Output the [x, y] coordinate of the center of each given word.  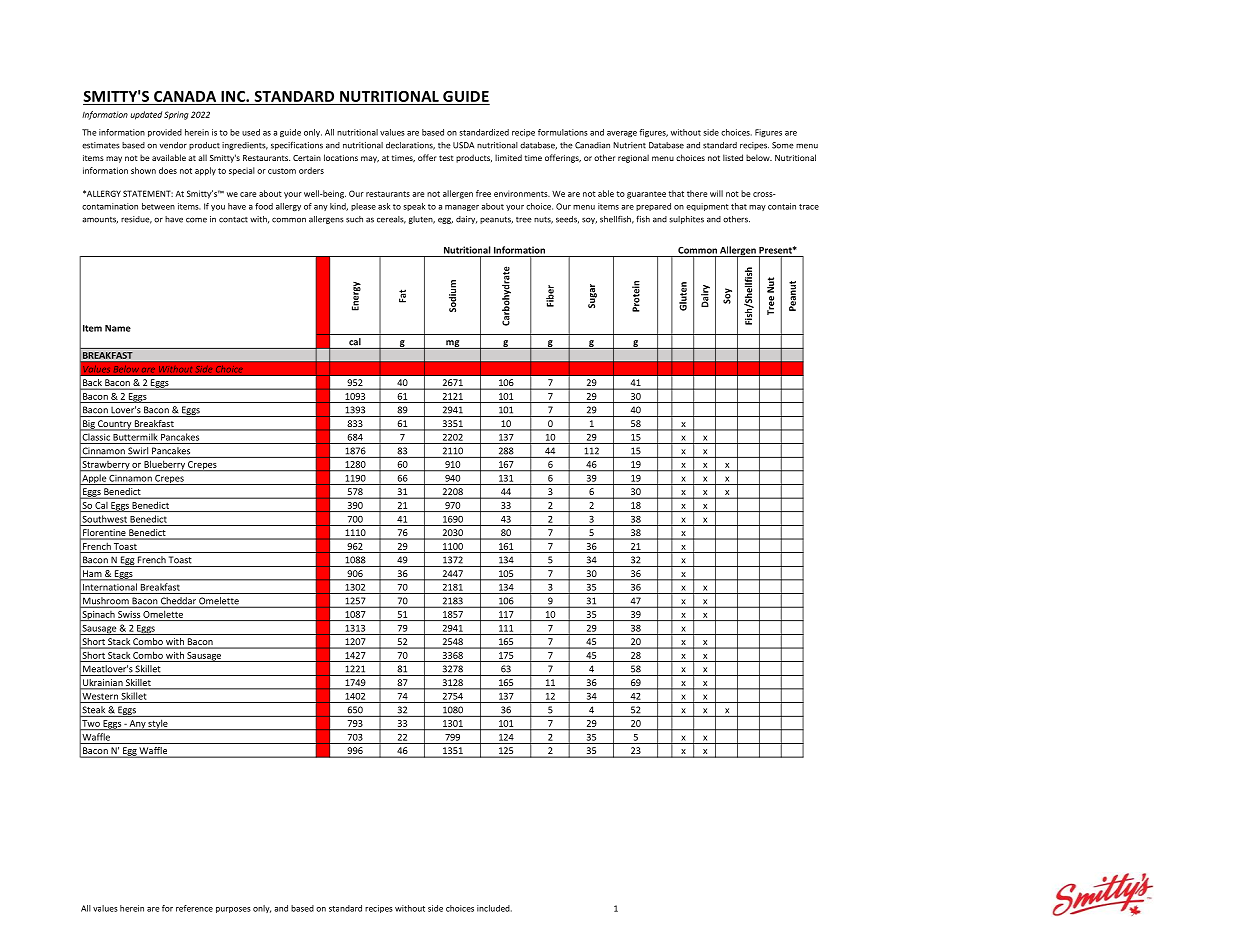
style [158, 725]
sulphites [686, 220]
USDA [463, 145]
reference [194, 908]
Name [118, 328]
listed [733, 157]
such [354, 219]
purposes [233, 910]
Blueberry [164, 465]
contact [233, 220]
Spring [176, 115]
